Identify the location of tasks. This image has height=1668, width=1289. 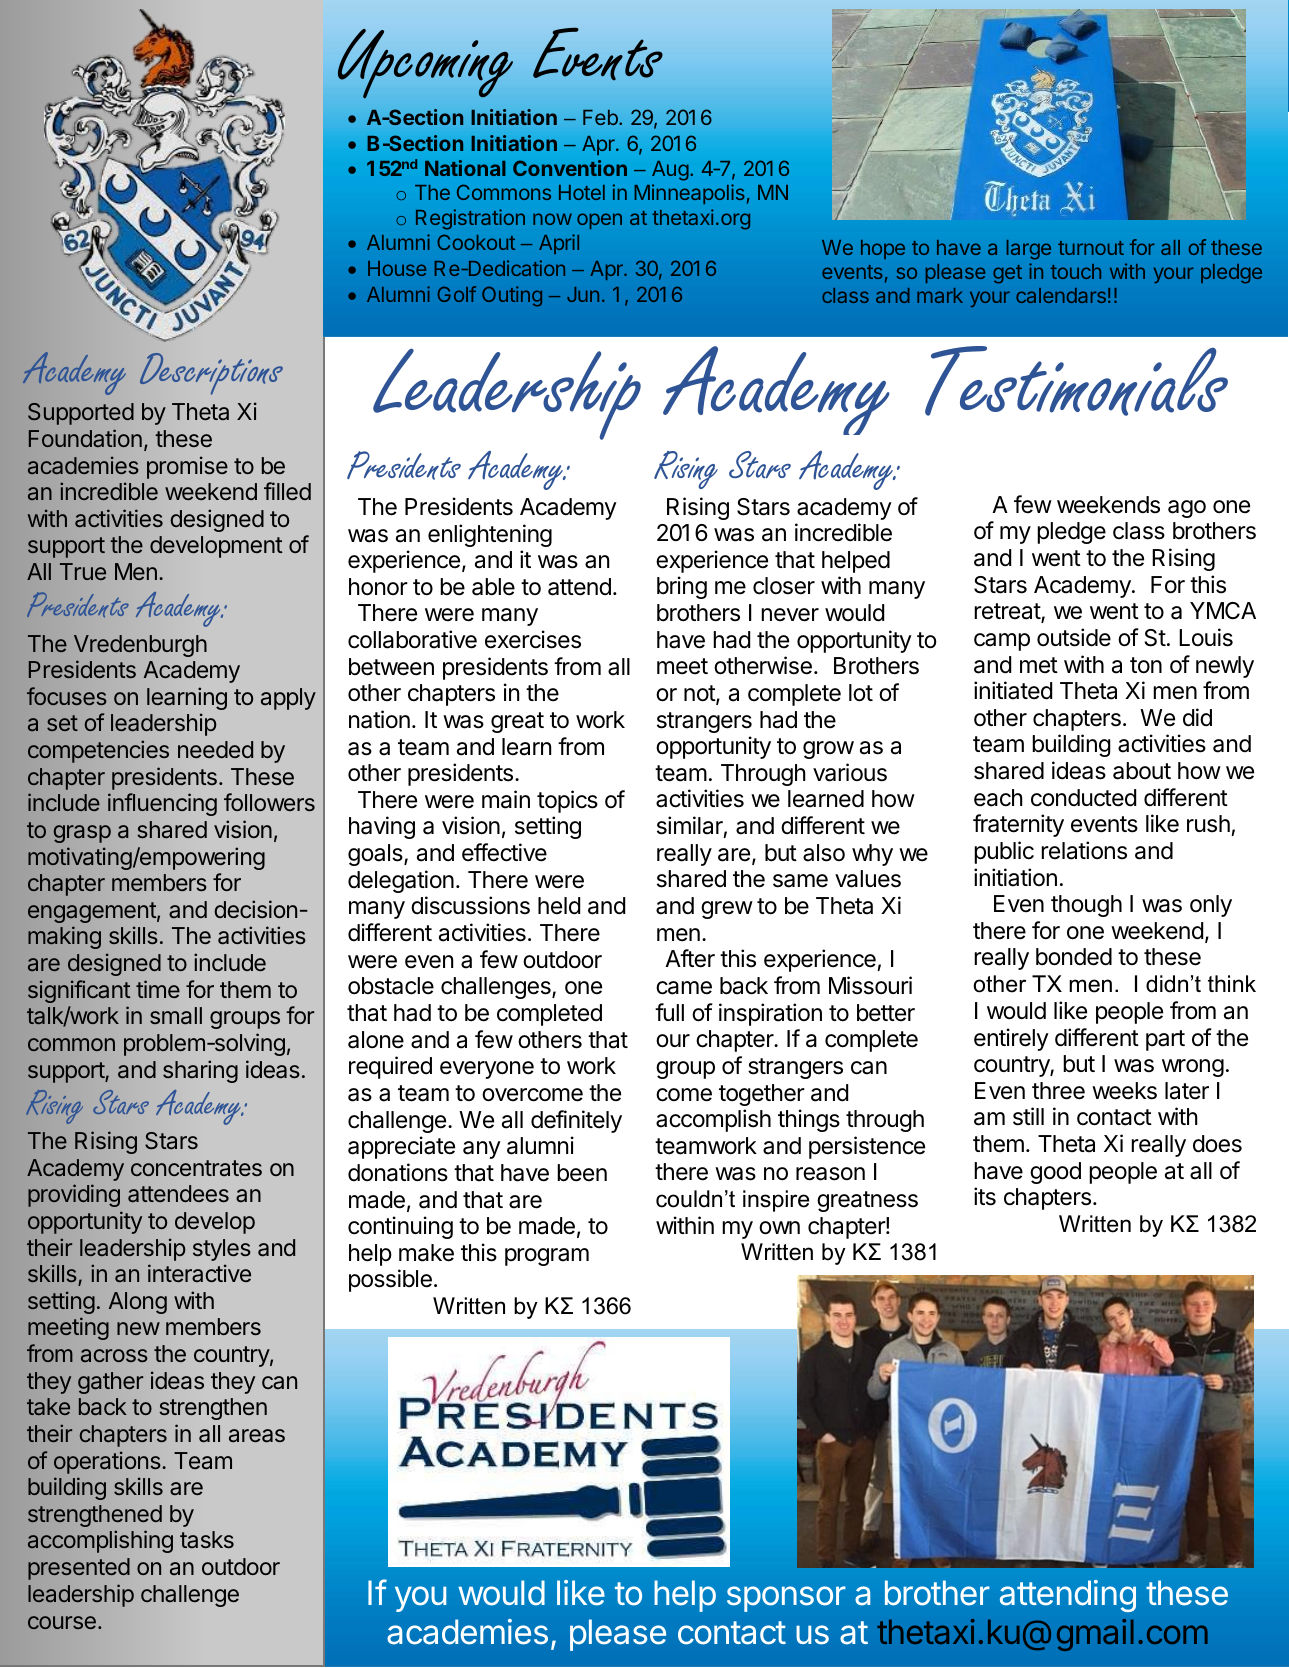
(207, 1540).
